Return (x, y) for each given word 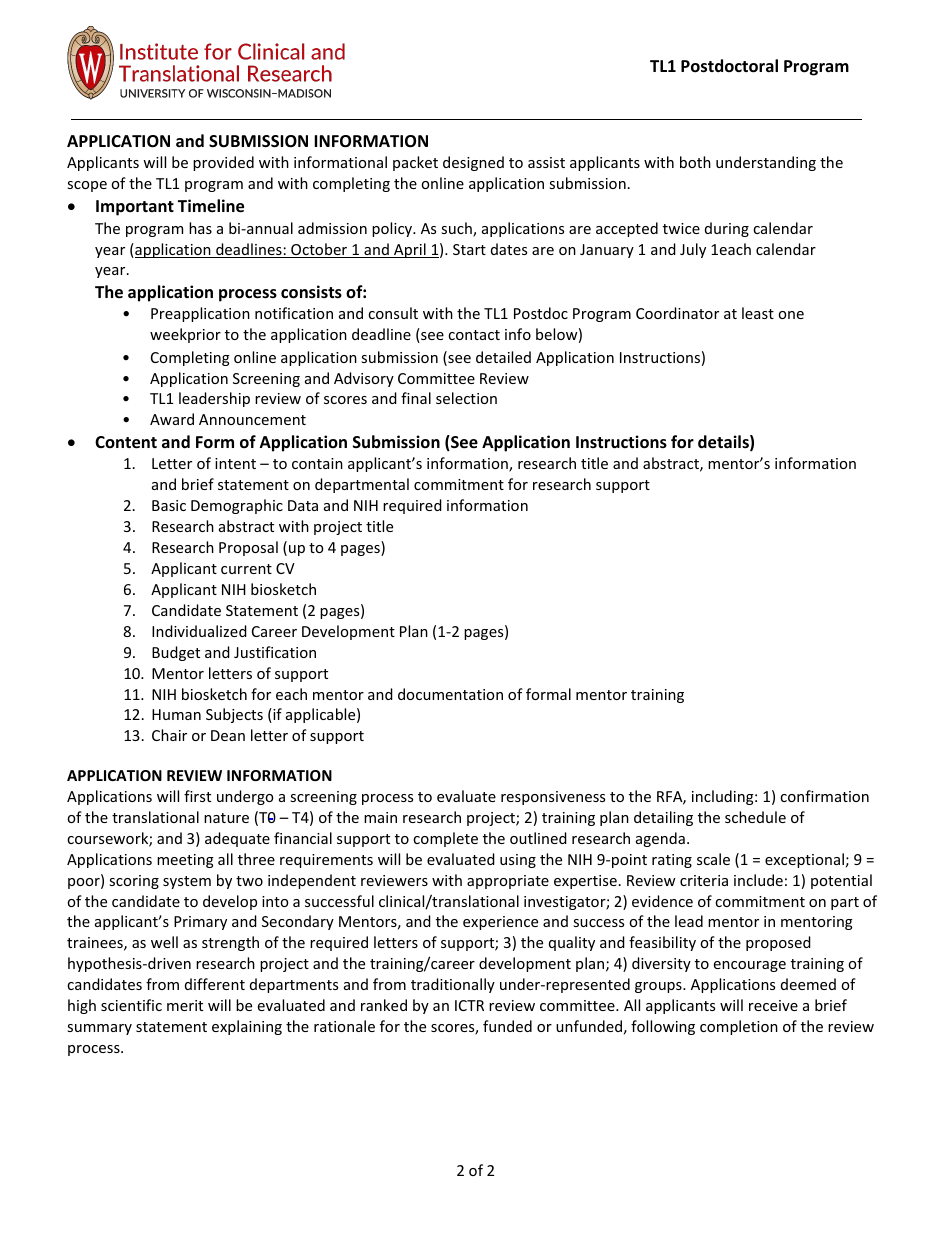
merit (185, 1005)
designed (473, 163)
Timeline (211, 206)
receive (773, 1005)
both (695, 162)
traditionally (453, 985)
